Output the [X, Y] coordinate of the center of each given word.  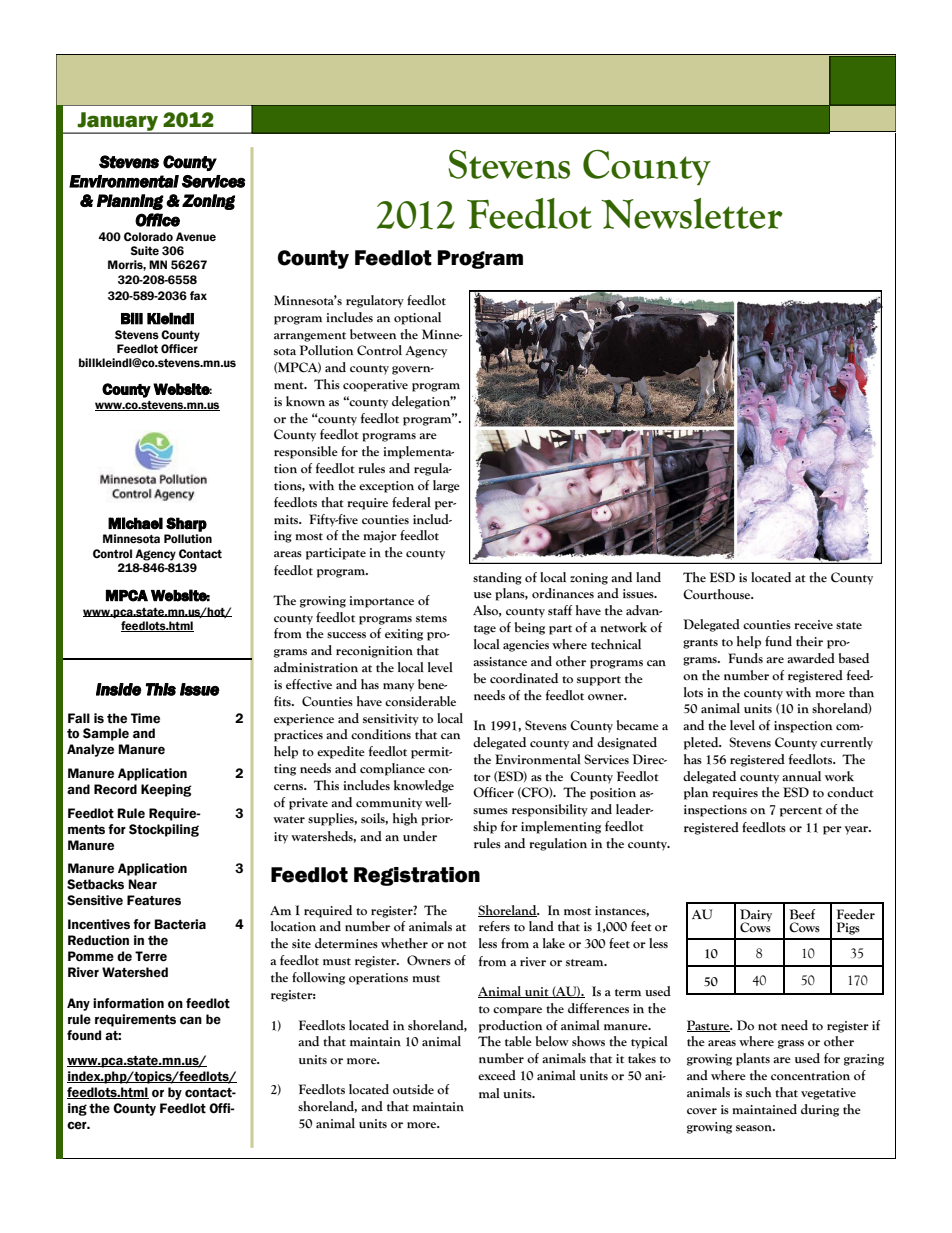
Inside [119, 689]
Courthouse [718, 594]
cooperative [375, 386]
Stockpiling [164, 830]
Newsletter [692, 213]
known [305, 401]
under [420, 836]
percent [801, 812]
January [118, 123]
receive [814, 625]
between [373, 334]
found [84, 1035]
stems [431, 619]
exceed [497, 1075]
